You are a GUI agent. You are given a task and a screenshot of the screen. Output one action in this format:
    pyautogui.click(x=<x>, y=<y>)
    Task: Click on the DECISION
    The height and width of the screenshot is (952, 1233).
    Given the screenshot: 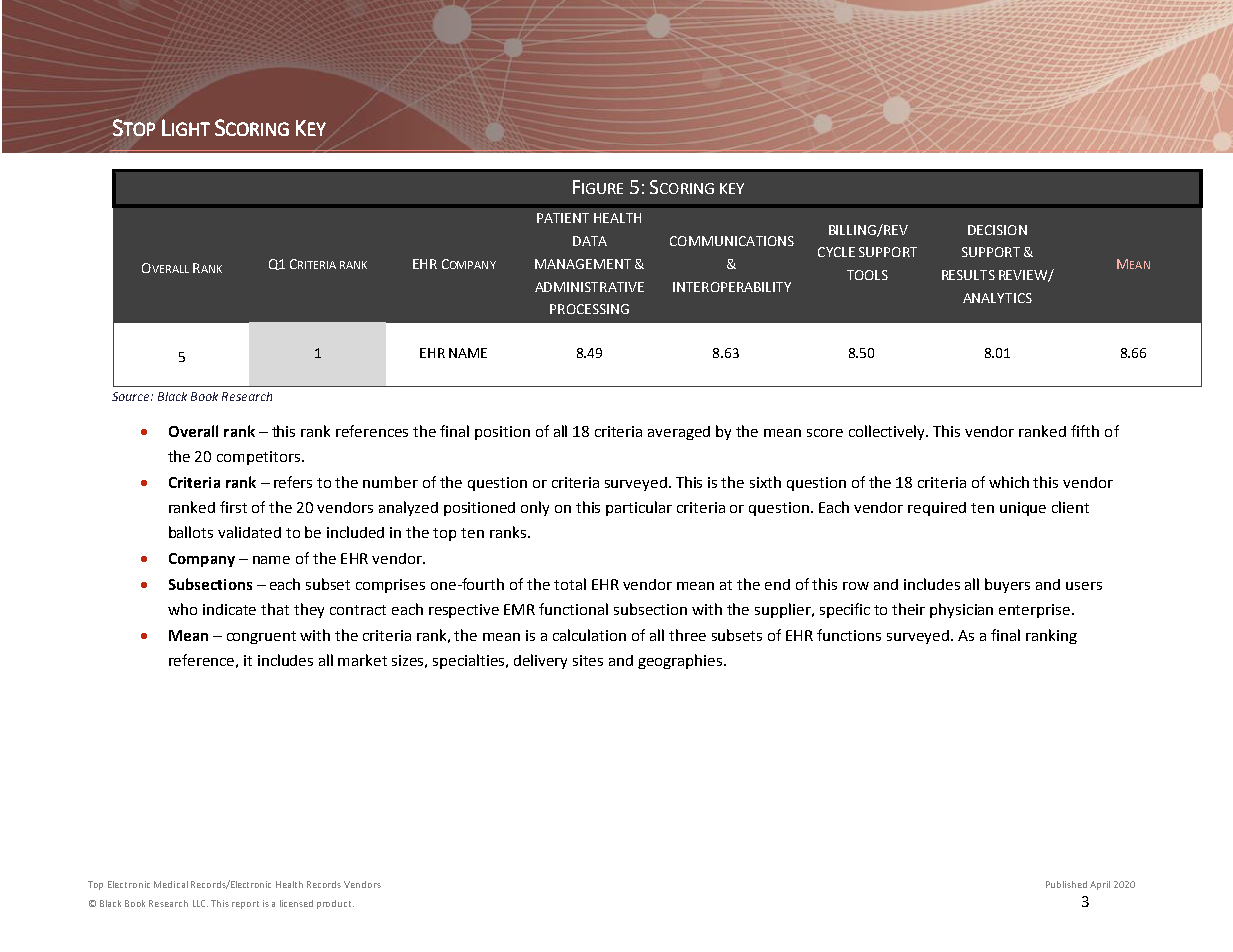 What is the action you would take?
    pyautogui.click(x=997, y=230)
